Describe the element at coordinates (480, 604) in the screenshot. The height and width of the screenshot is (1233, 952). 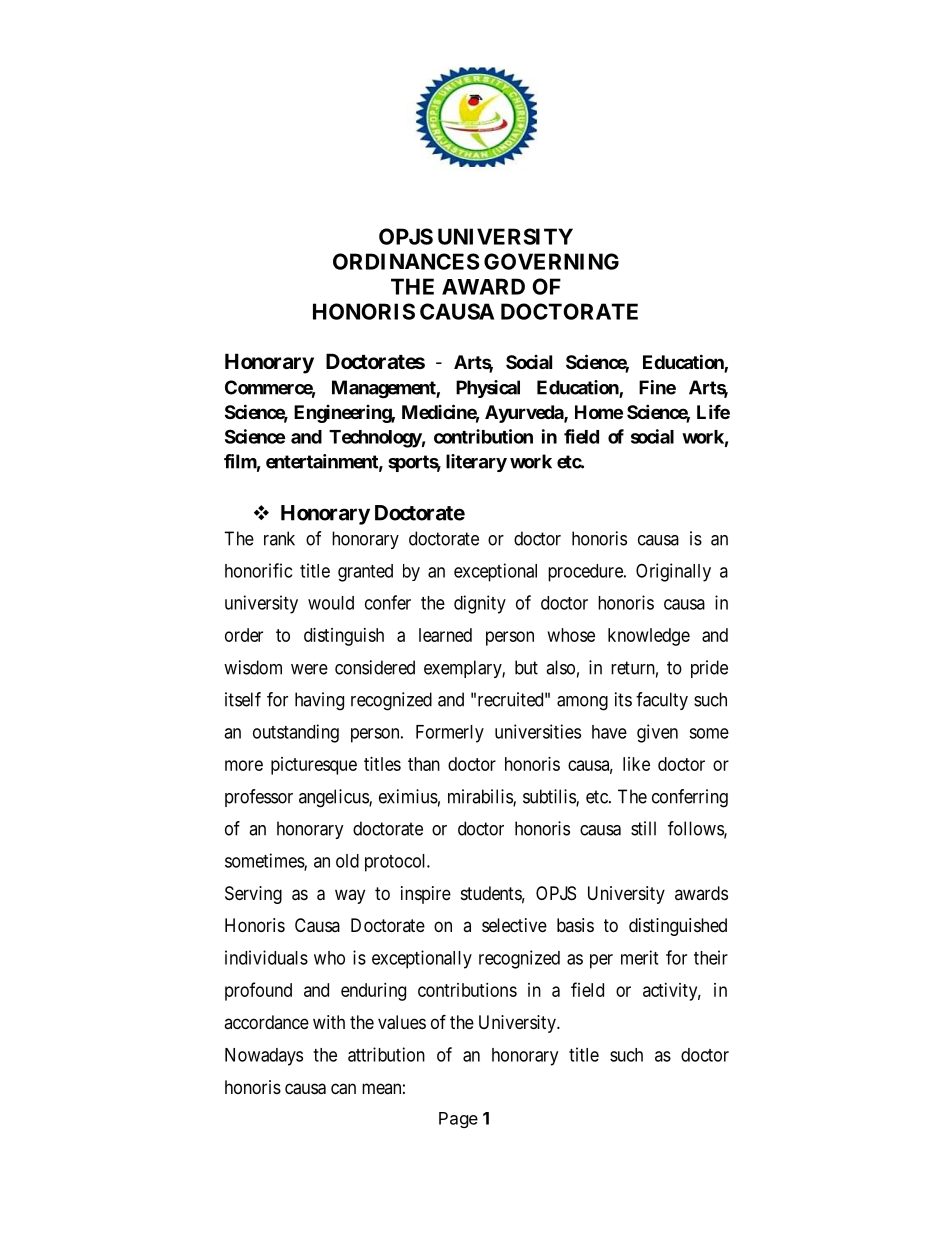
I see `dignity` at that location.
